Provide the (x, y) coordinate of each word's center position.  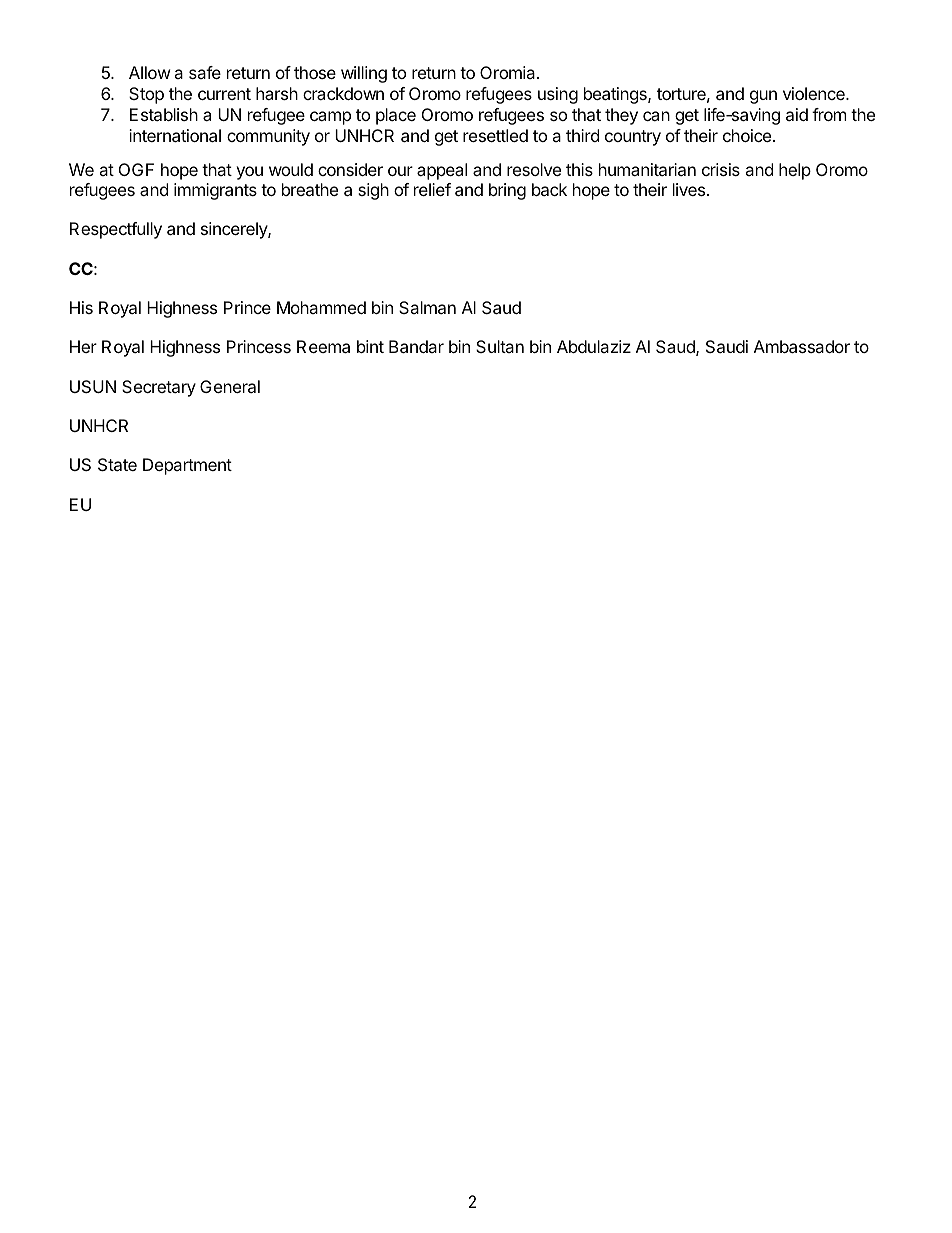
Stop (146, 95)
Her (83, 346)
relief (432, 189)
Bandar (416, 346)
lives (690, 189)
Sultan (500, 346)
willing (364, 74)
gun (763, 97)
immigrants (215, 191)
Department (187, 466)
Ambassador (802, 346)
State (117, 464)
